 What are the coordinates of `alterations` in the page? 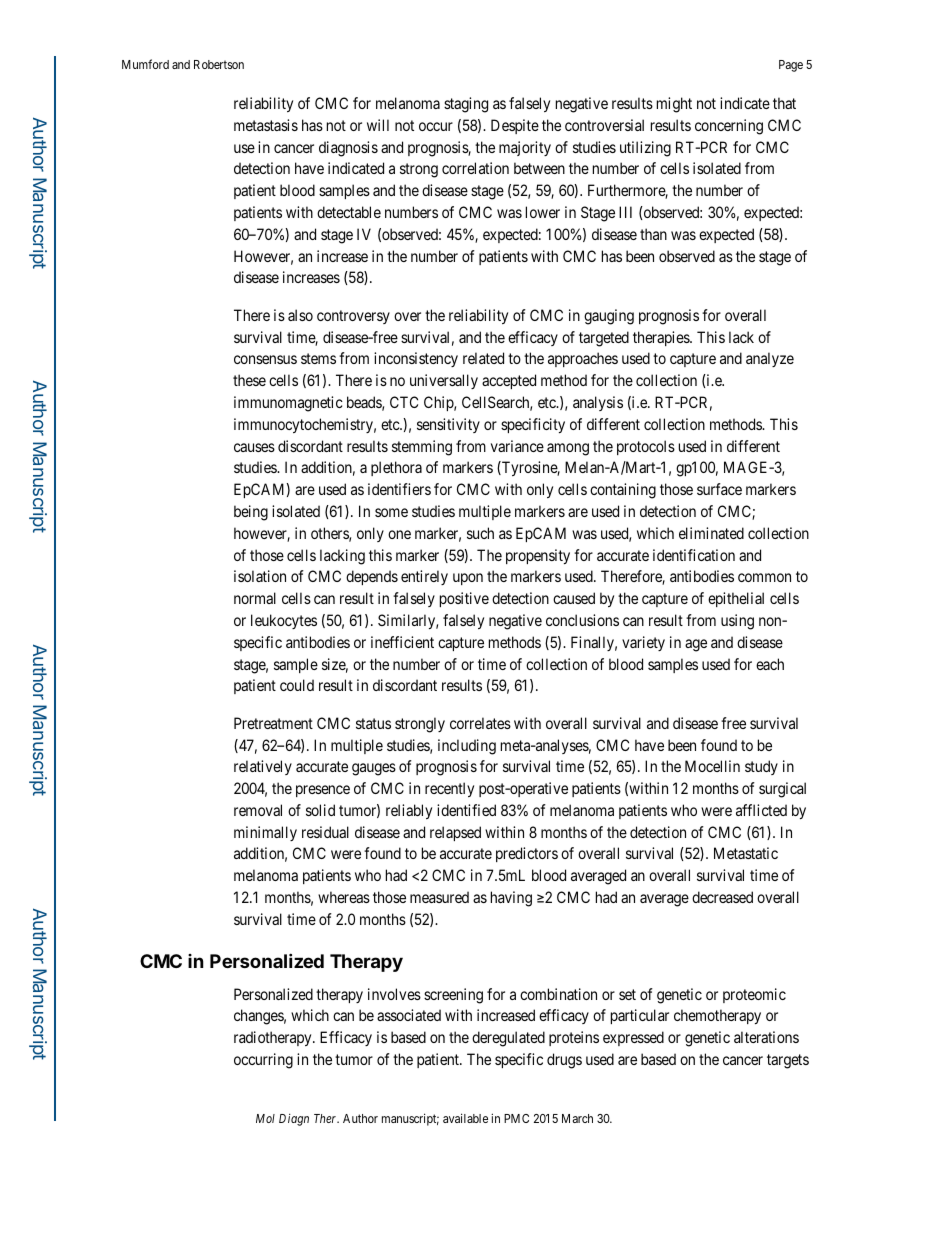 It's located at (766, 1037).
